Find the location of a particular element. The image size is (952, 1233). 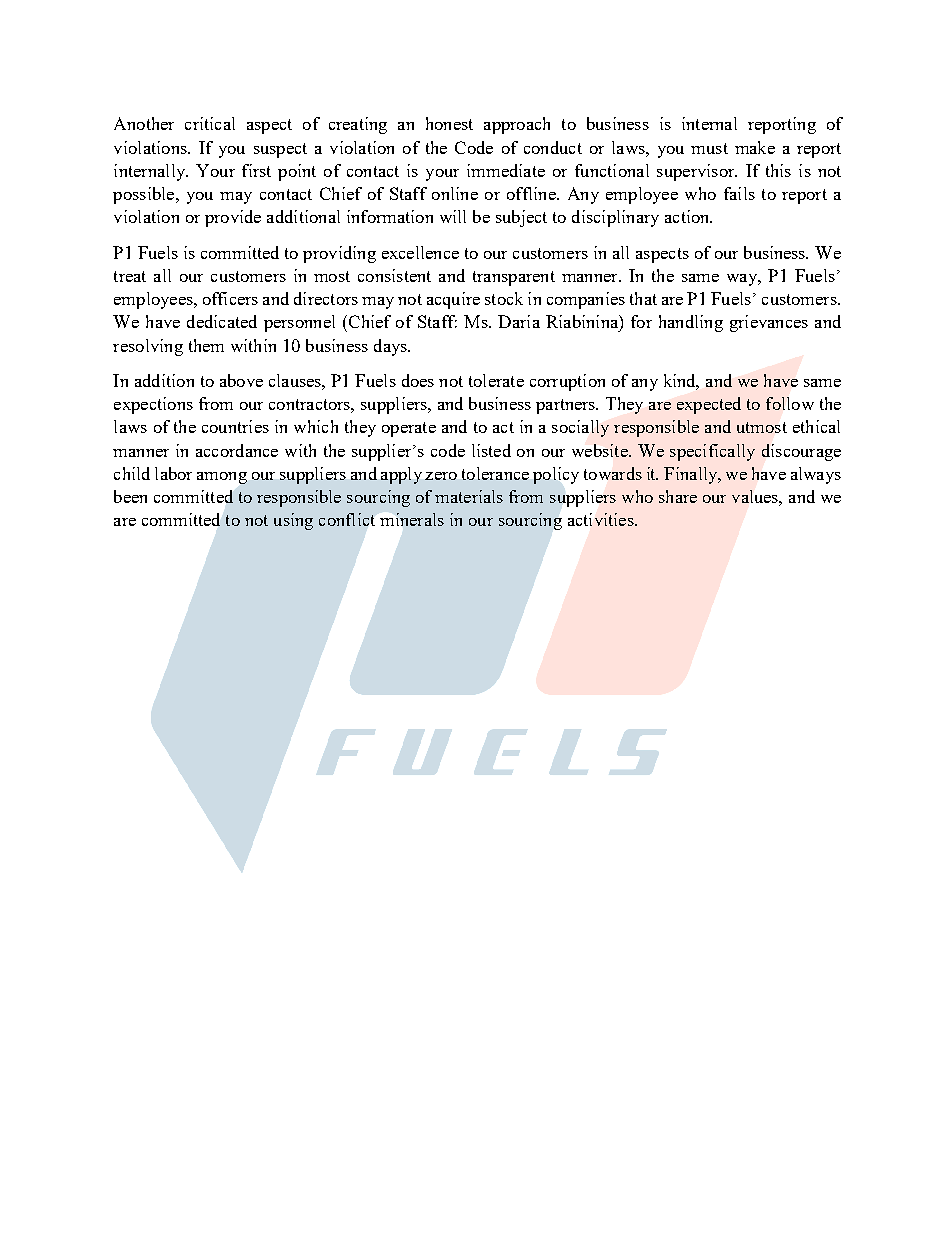

critical is located at coordinates (210, 123).
